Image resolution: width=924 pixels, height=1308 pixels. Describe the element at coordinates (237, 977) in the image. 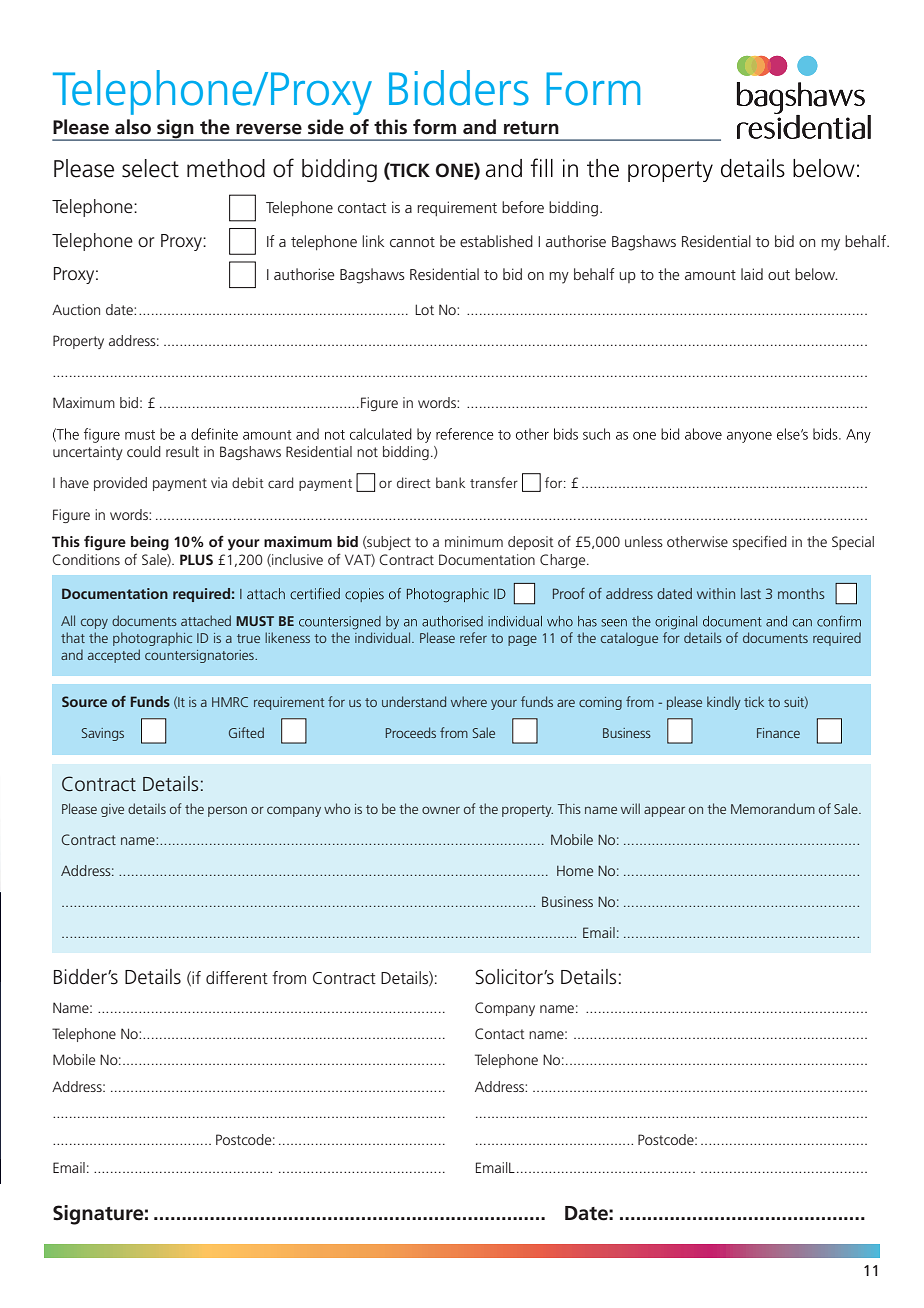

I see `different` at that location.
